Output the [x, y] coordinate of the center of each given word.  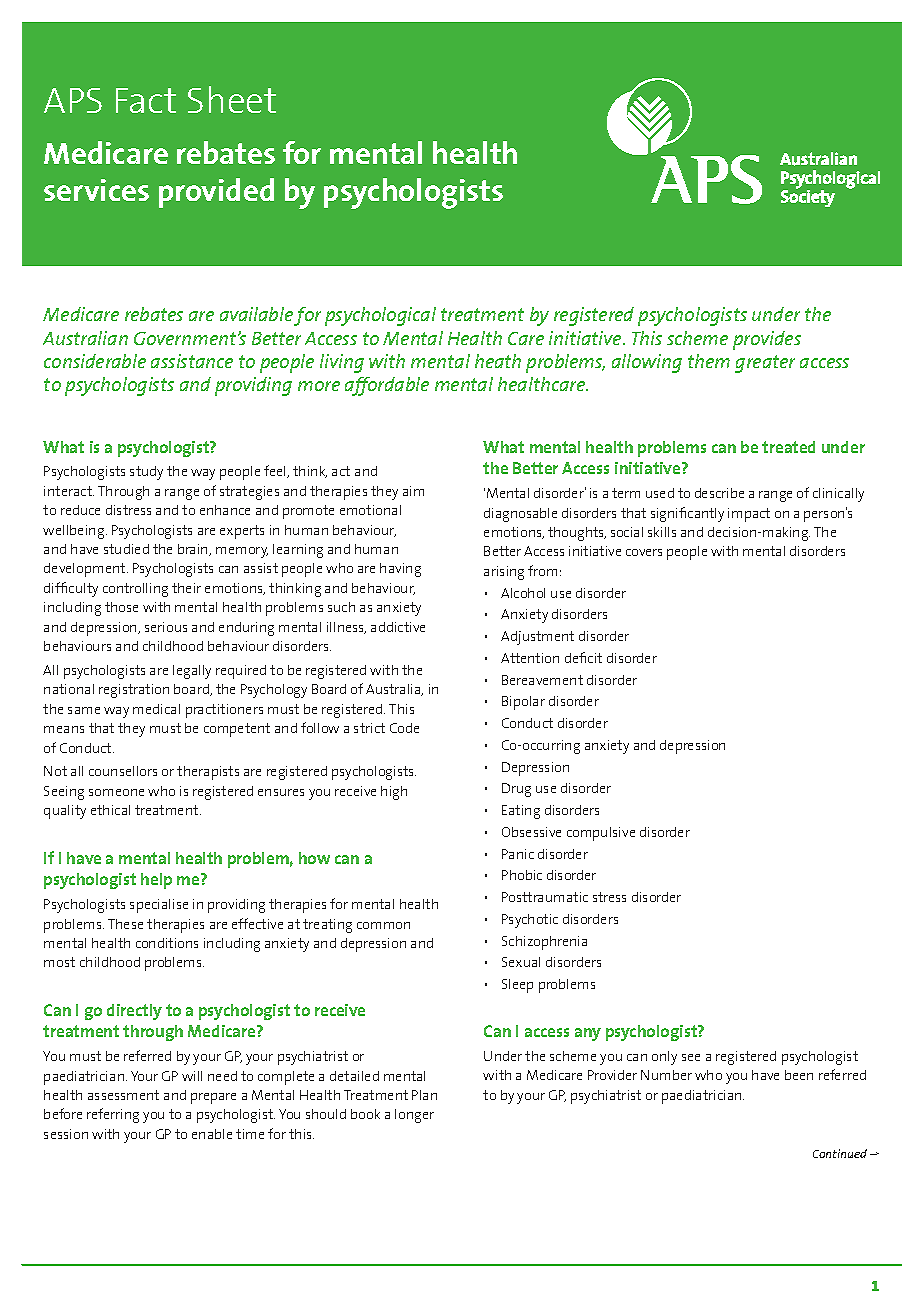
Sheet [232, 99]
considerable [95, 361]
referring [113, 1115]
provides [767, 340]
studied [126, 549]
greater [765, 364]
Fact [146, 100]
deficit [583, 657]
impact [749, 515]
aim [413, 491]
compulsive [601, 834]
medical [156, 709]
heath [498, 361]
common [383, 925]
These [125, 924]
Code [404, 728]
